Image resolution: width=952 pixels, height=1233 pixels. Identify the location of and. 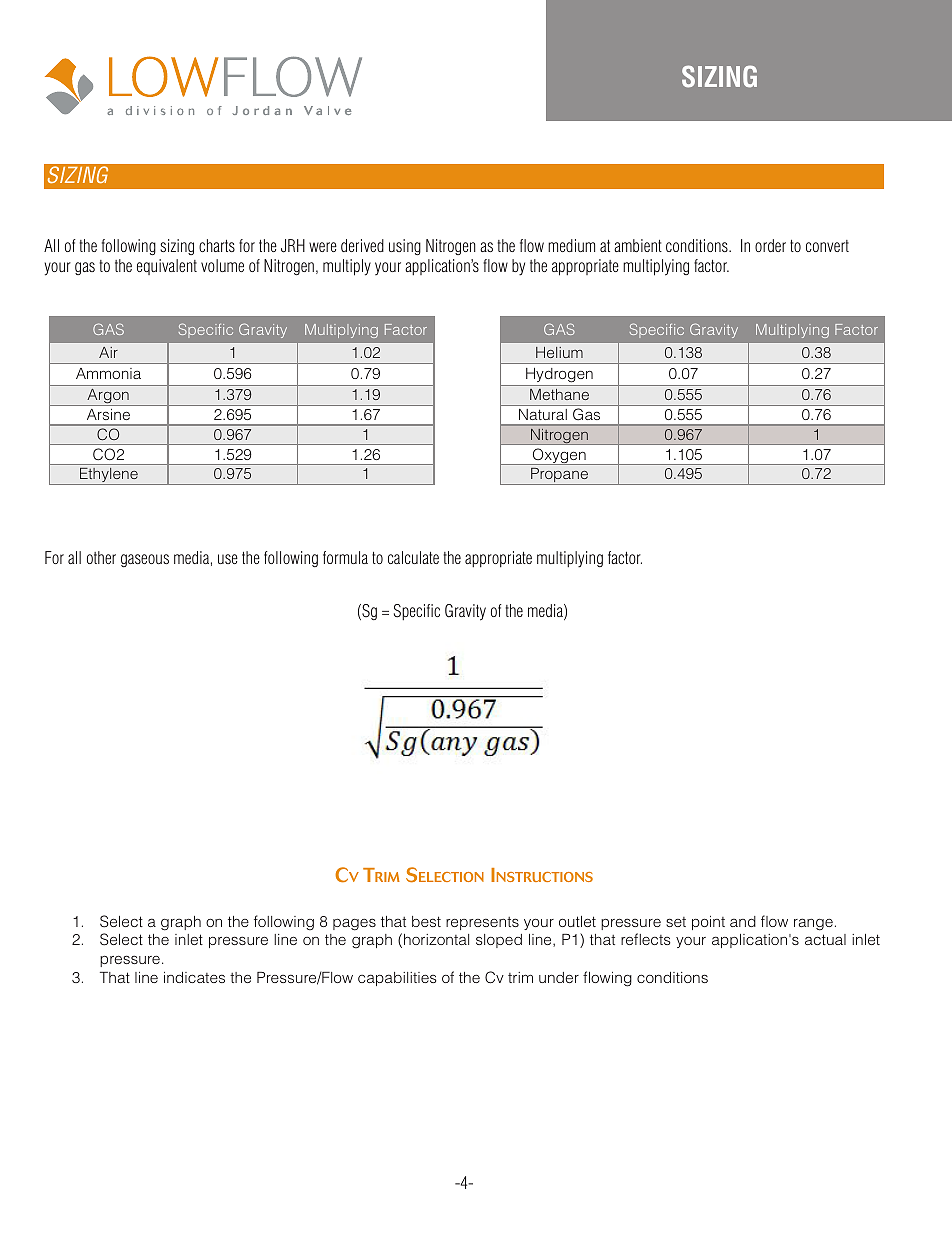
(743, 921).
